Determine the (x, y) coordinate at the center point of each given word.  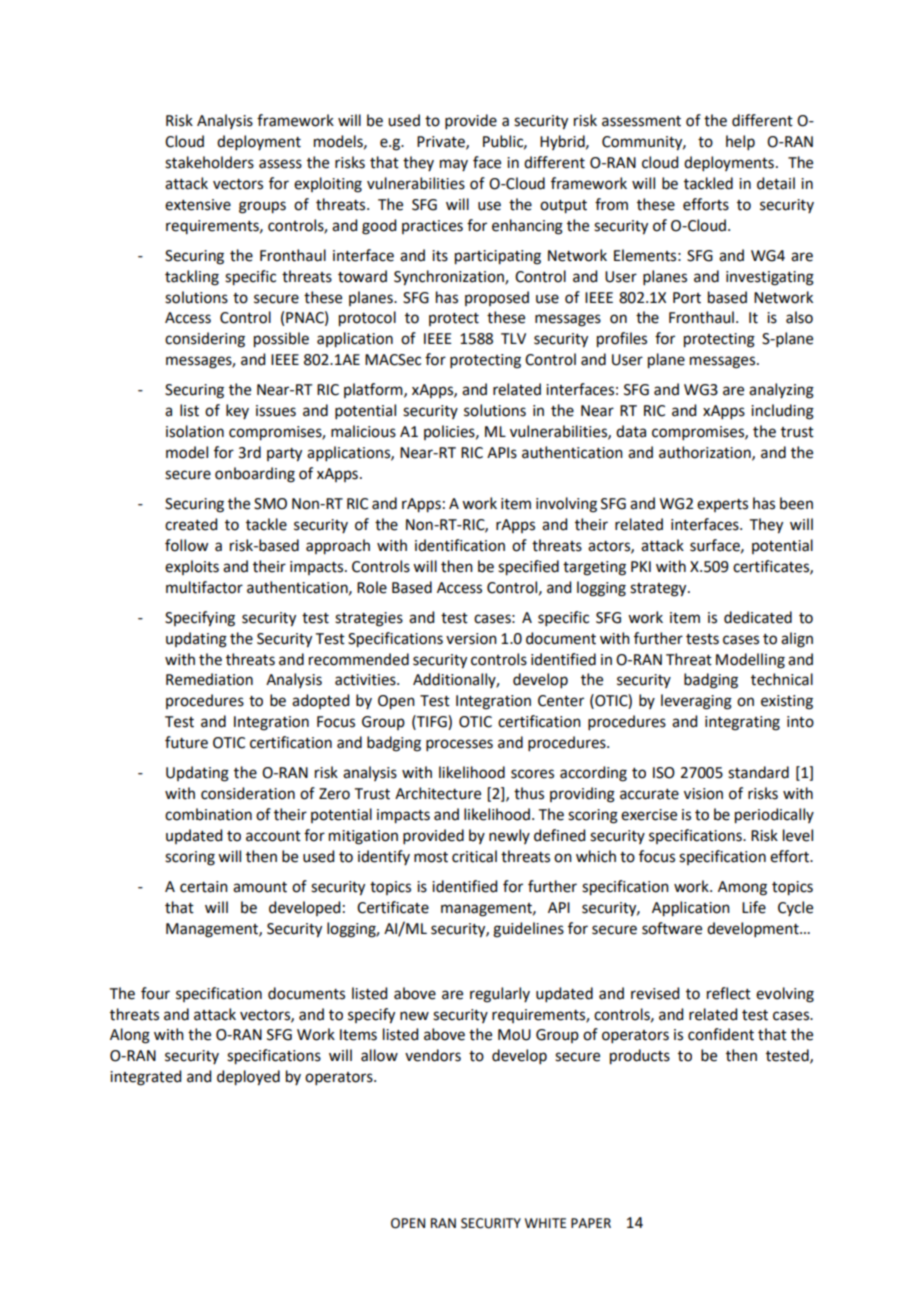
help (740, 142)
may (454, 165)
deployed (248, 1078)
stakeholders (209, 162)
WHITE (545, 1223)
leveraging (696, 702)
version (471, 639)
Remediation (209, 679)
